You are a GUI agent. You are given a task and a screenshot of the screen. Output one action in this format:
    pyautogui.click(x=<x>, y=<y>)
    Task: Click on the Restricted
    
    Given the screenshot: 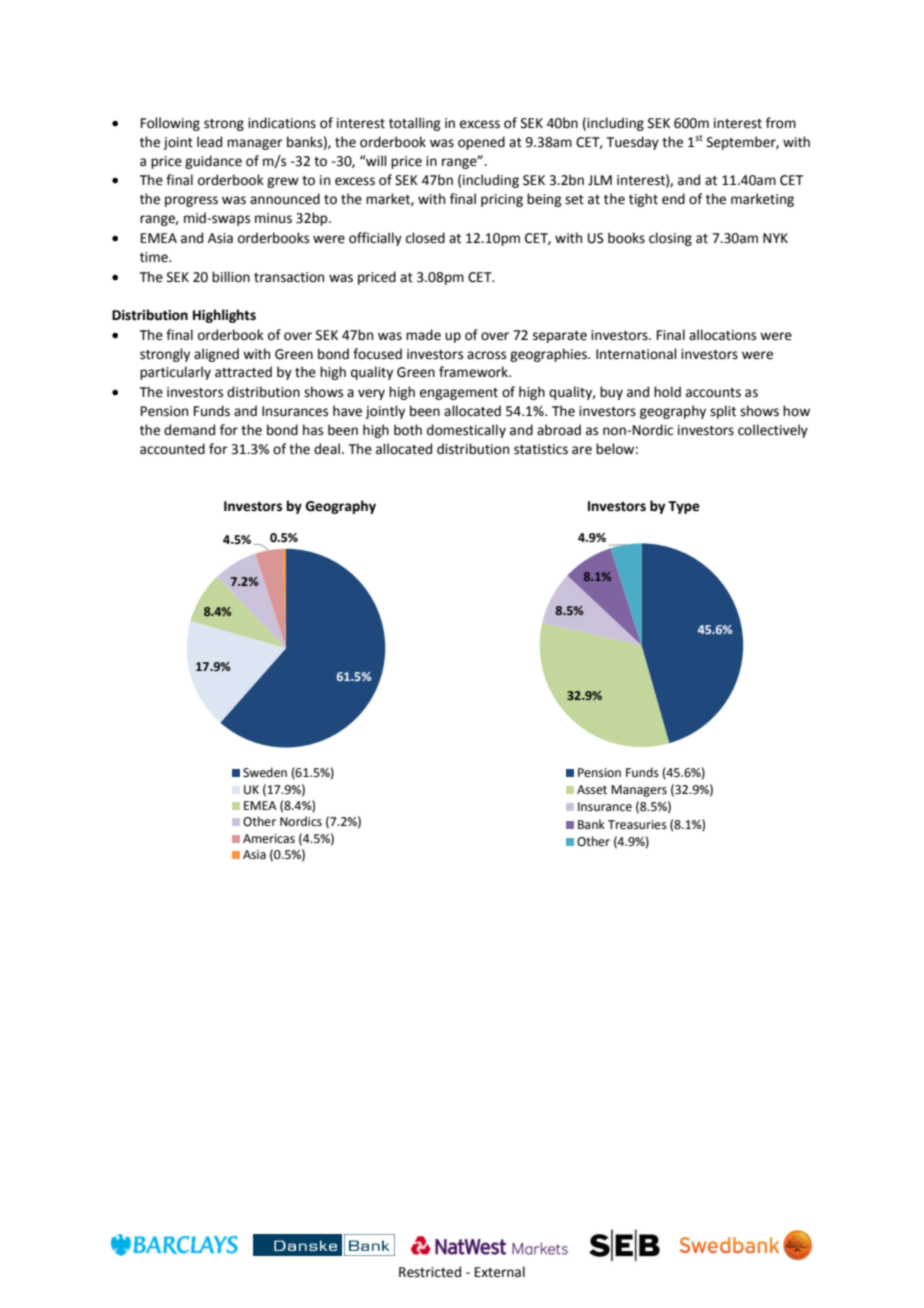 What is the action you would take?
    pyautogui.click(x=430, y=1272)
